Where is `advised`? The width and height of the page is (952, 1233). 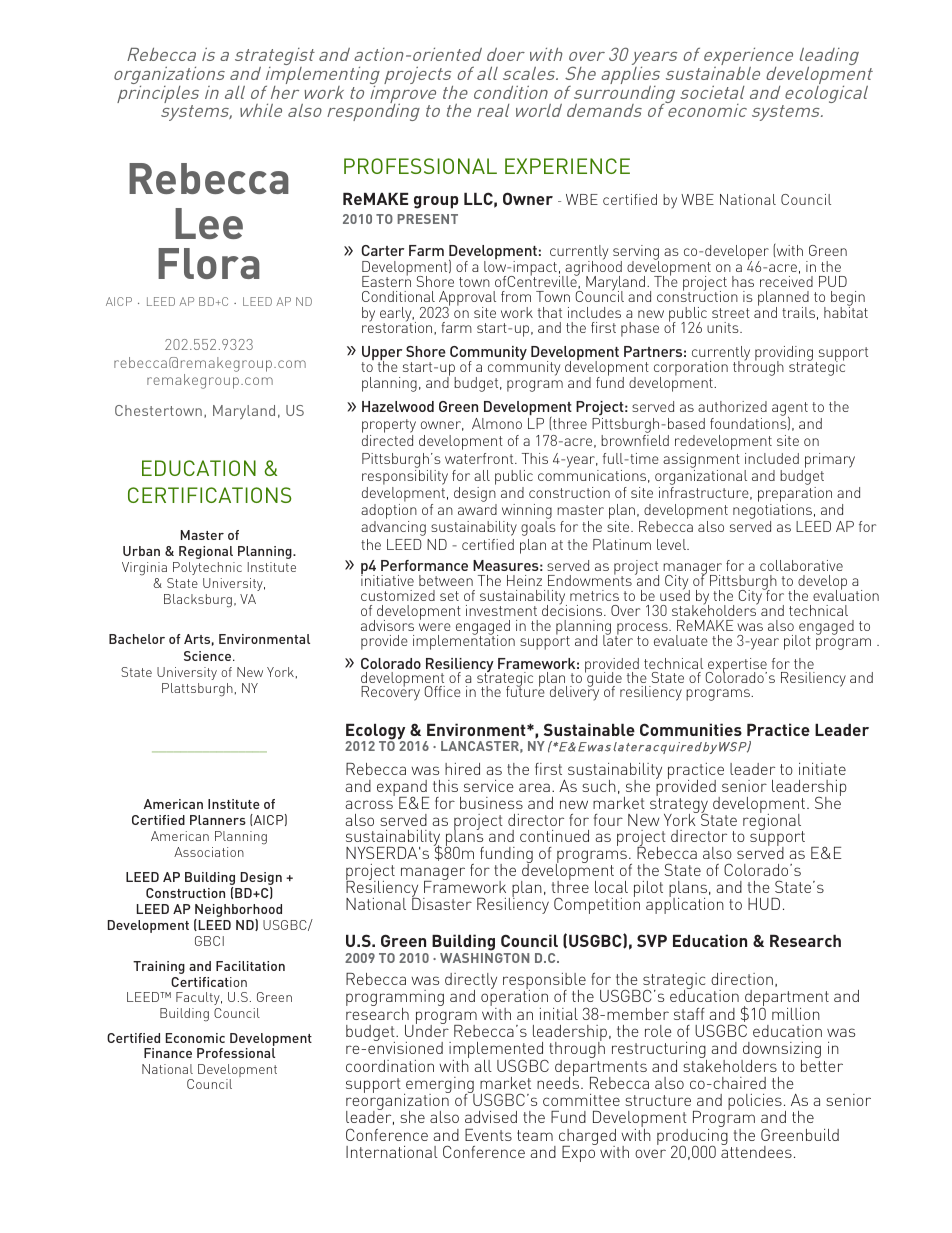 advised is located at coordinates (491, 1117).
